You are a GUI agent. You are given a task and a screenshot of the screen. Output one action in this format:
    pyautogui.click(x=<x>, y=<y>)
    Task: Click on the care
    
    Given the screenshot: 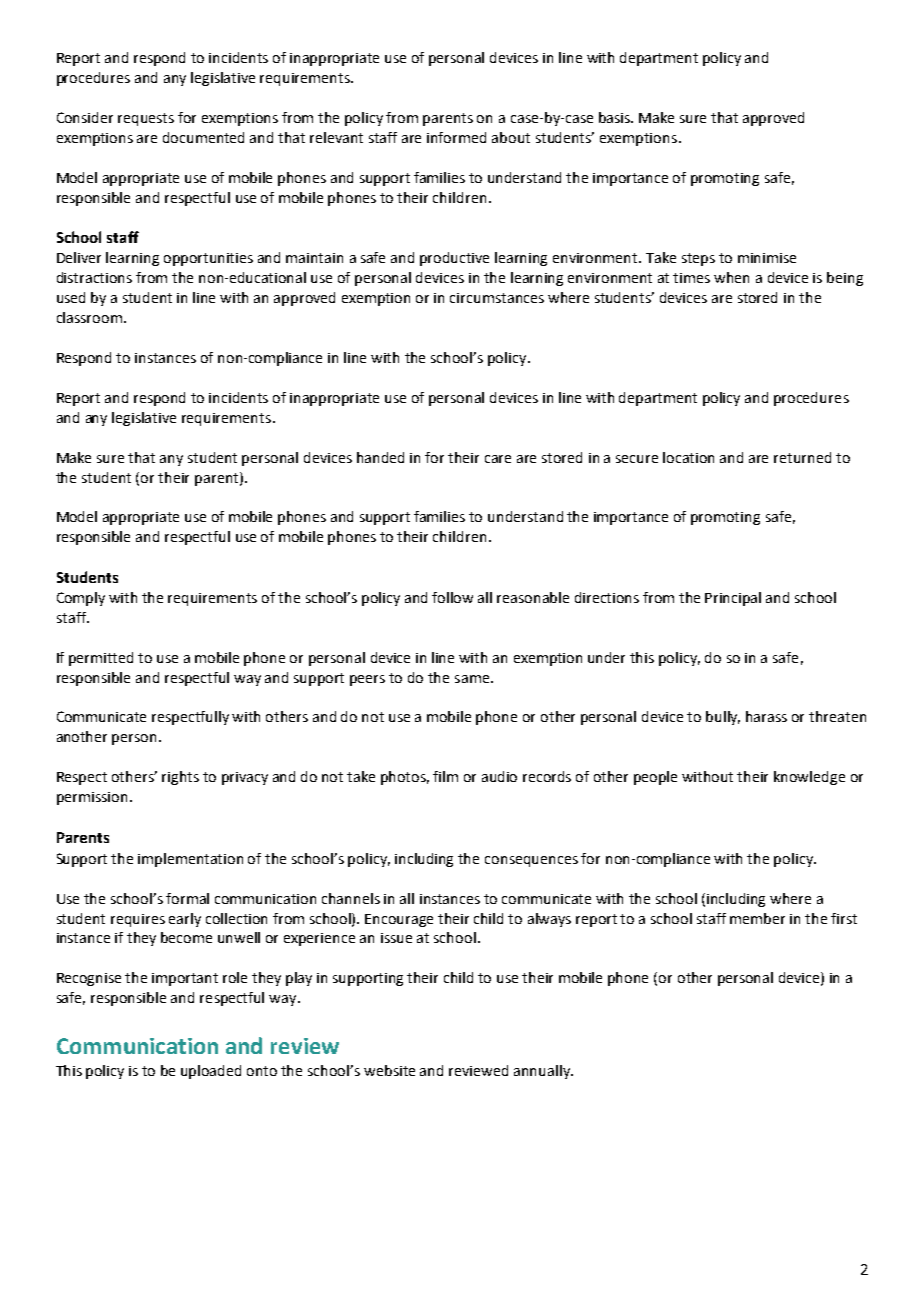 What is the action you would take?
    pyautogui.click(x=498, y=459)
